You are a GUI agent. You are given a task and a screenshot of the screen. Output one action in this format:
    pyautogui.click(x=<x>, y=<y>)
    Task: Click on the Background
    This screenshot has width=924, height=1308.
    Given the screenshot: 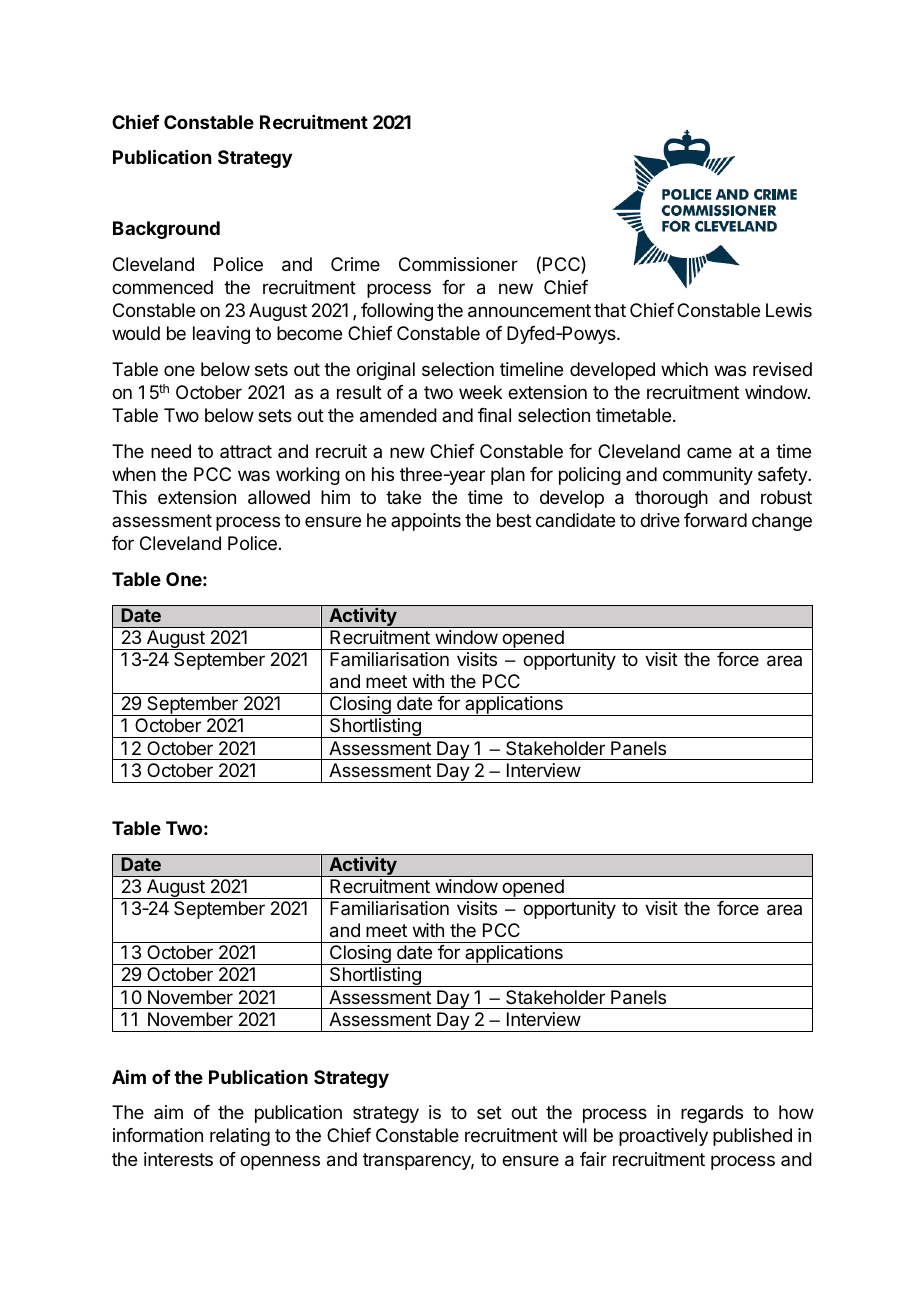 What is the action you would take?
    pyautogui.click(x=166, y=230)
